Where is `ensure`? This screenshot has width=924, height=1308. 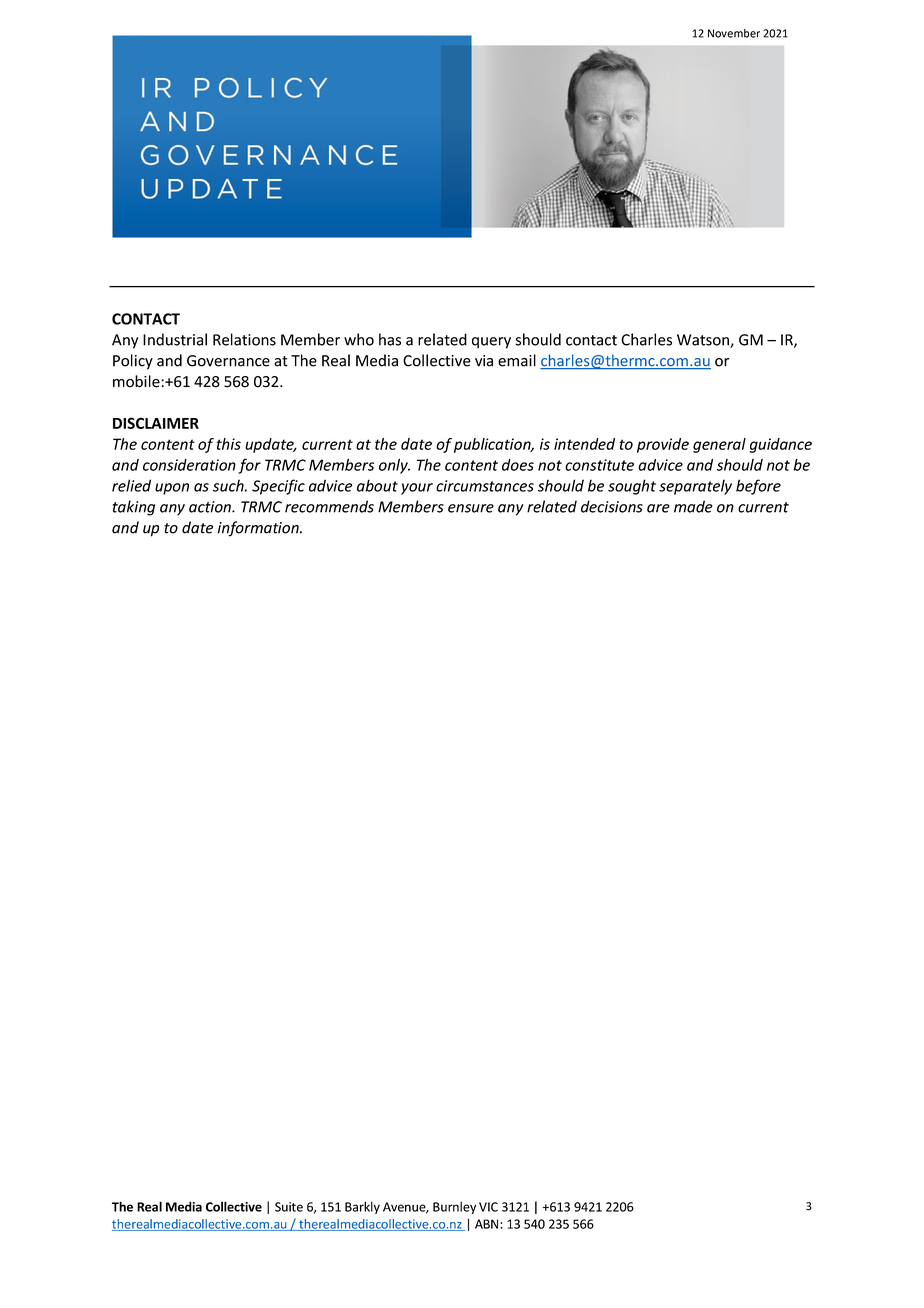 ensure is located at coordinates (471, 508).
